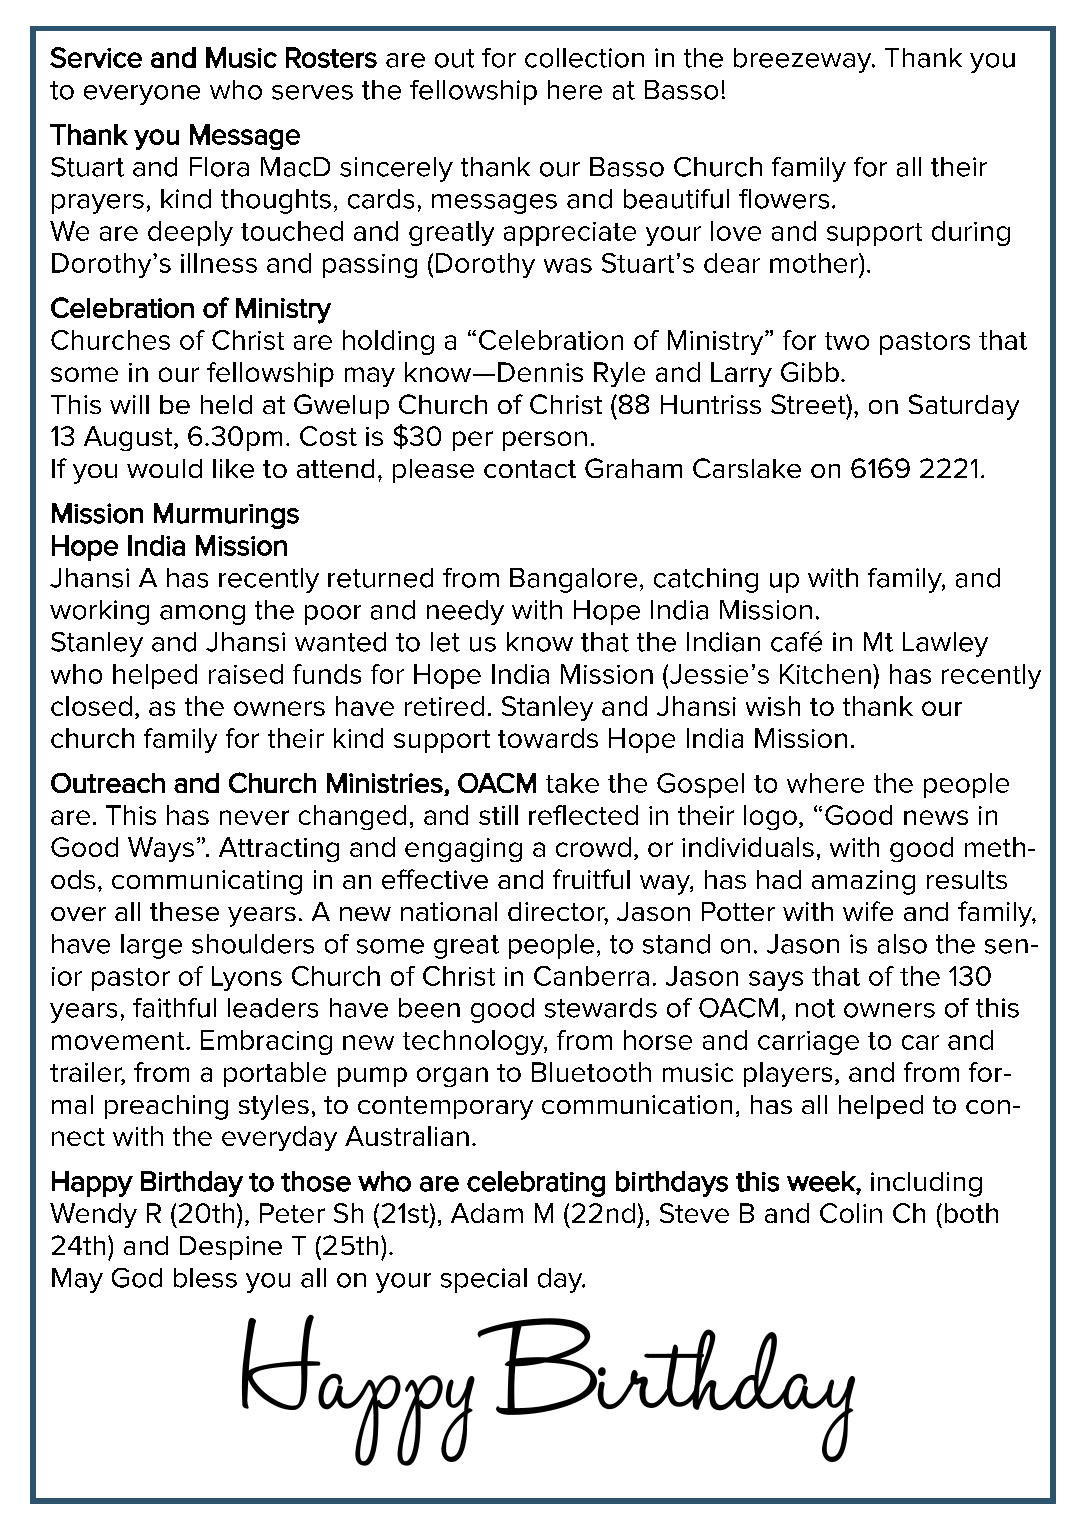  What do you see at coordinates (784, 199) in the page?
I see `flowers` at bounding box center [784, 199].
